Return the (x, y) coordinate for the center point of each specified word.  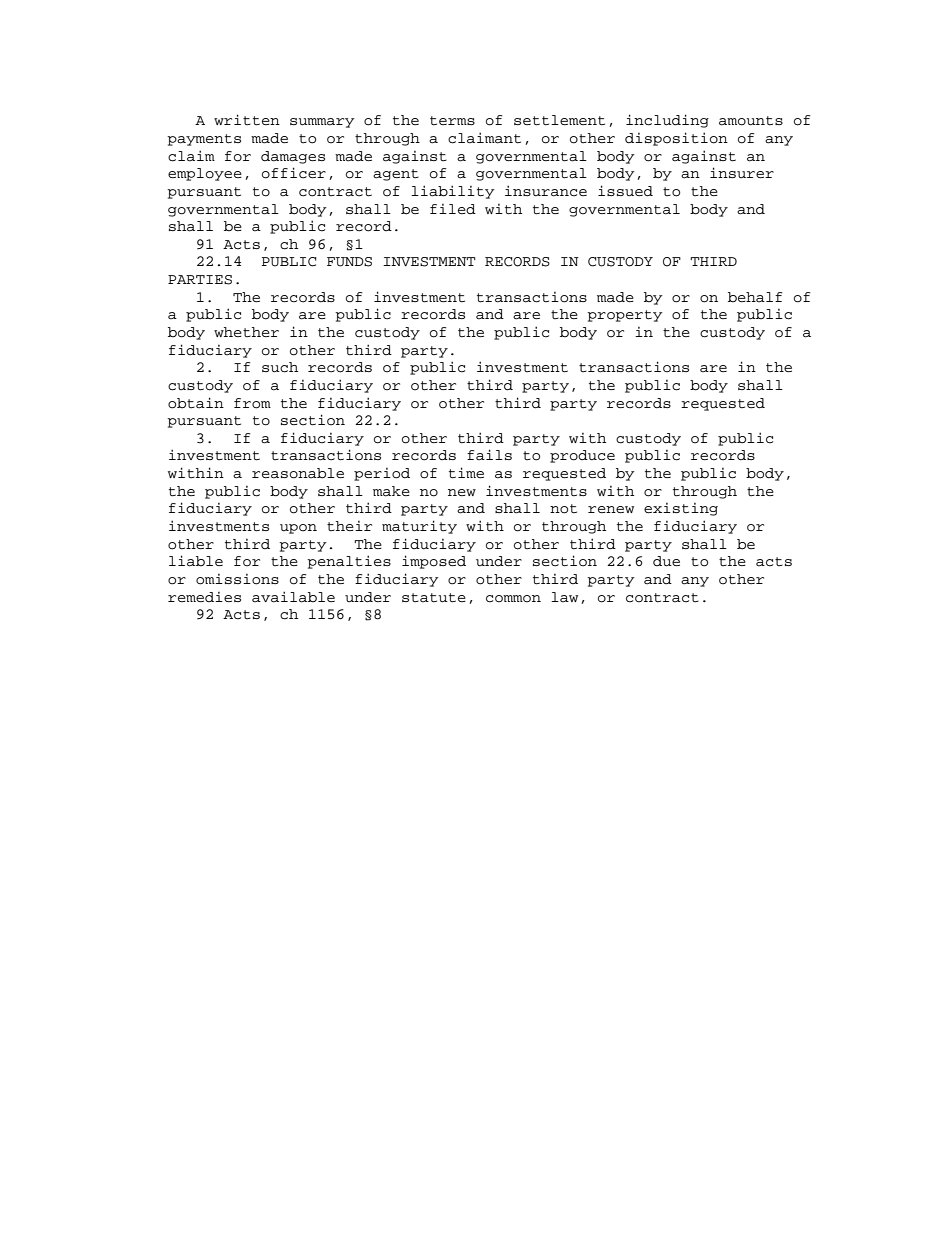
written (247, 120)
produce (582, 456)
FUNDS (349, 262)
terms (452, 121)
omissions (237, 579)
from (252, 403)
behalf (755, 297)
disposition (676, 139)
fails (489, 454)
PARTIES (200, 280)
